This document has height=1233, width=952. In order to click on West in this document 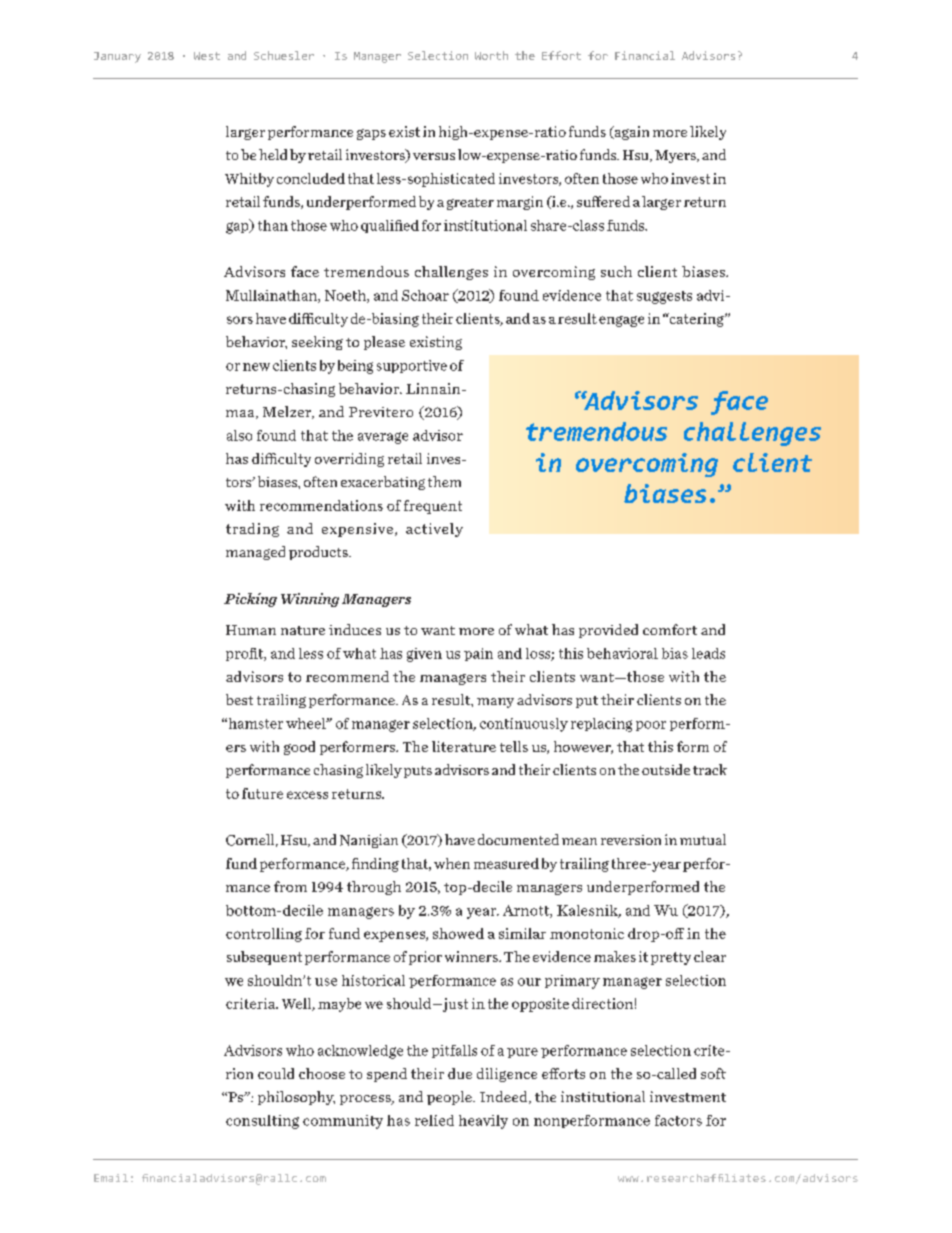, I will do `click(207, 56)`.
